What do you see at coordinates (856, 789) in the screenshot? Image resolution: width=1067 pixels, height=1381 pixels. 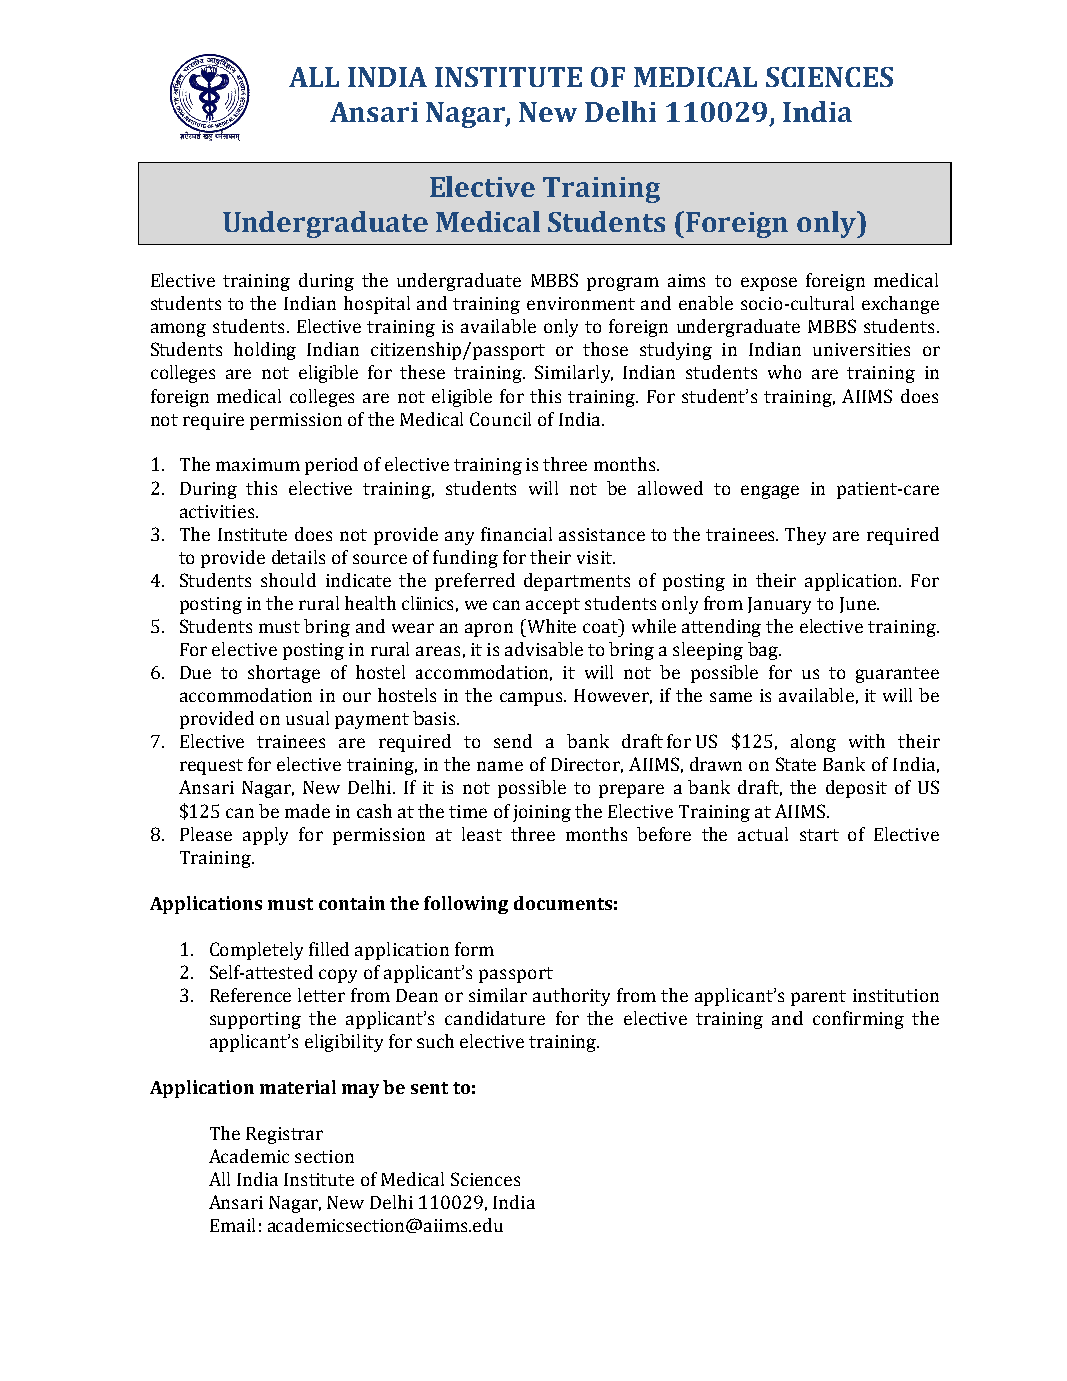 I see `deposit` at bounding box center [856, 789].
